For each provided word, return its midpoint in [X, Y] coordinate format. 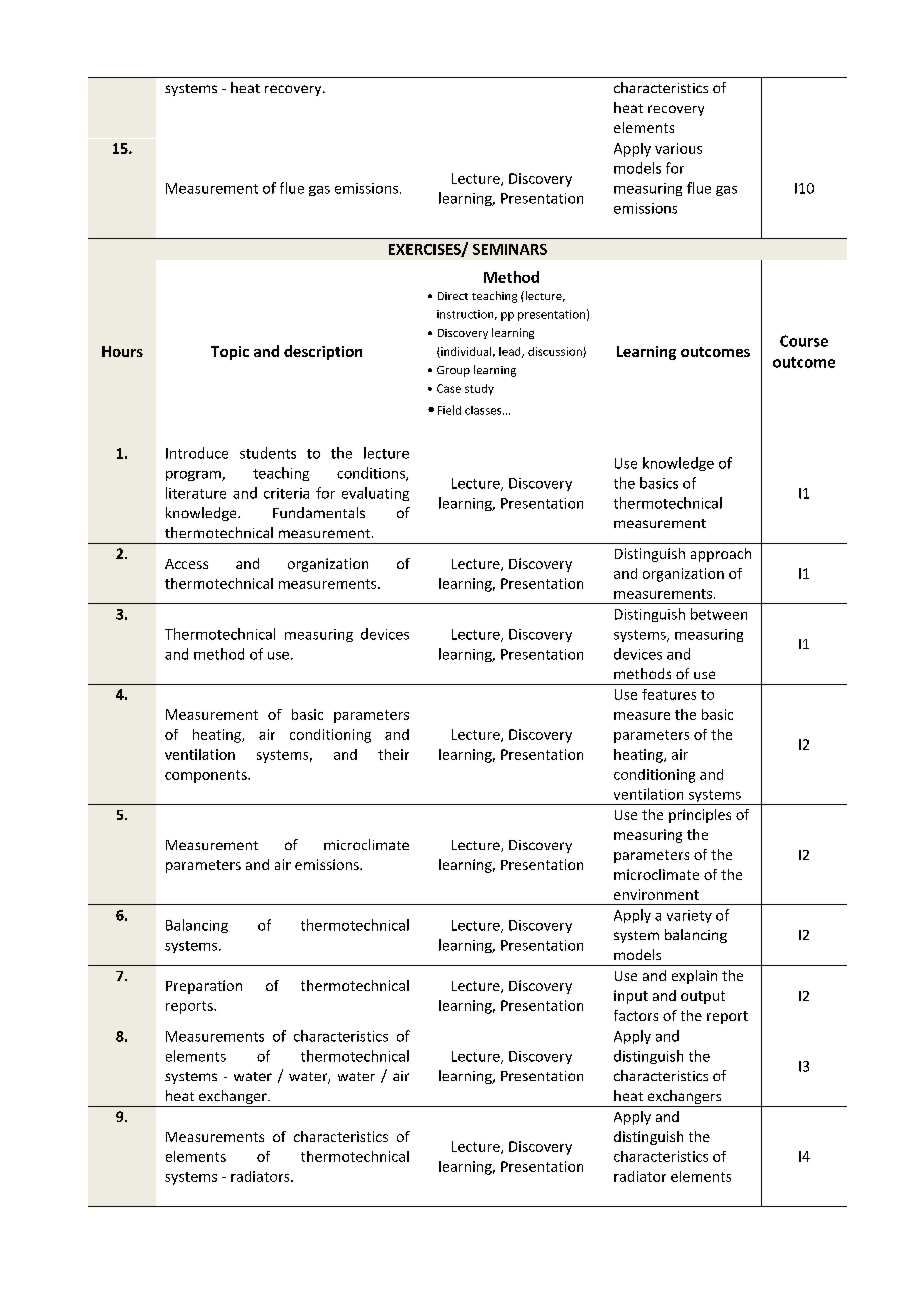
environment [656, 894]
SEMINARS [510, 249]
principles [700, 816]
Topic [230, 353]
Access [186, 564]
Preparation [204, 987]
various [678, 148]
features [669, 694]
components [207, 776]
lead [511, 352]
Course [804, 341]
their [393, 754]
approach [721, 555]
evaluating [375, 494]
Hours [122, 351]
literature [196, 493]
